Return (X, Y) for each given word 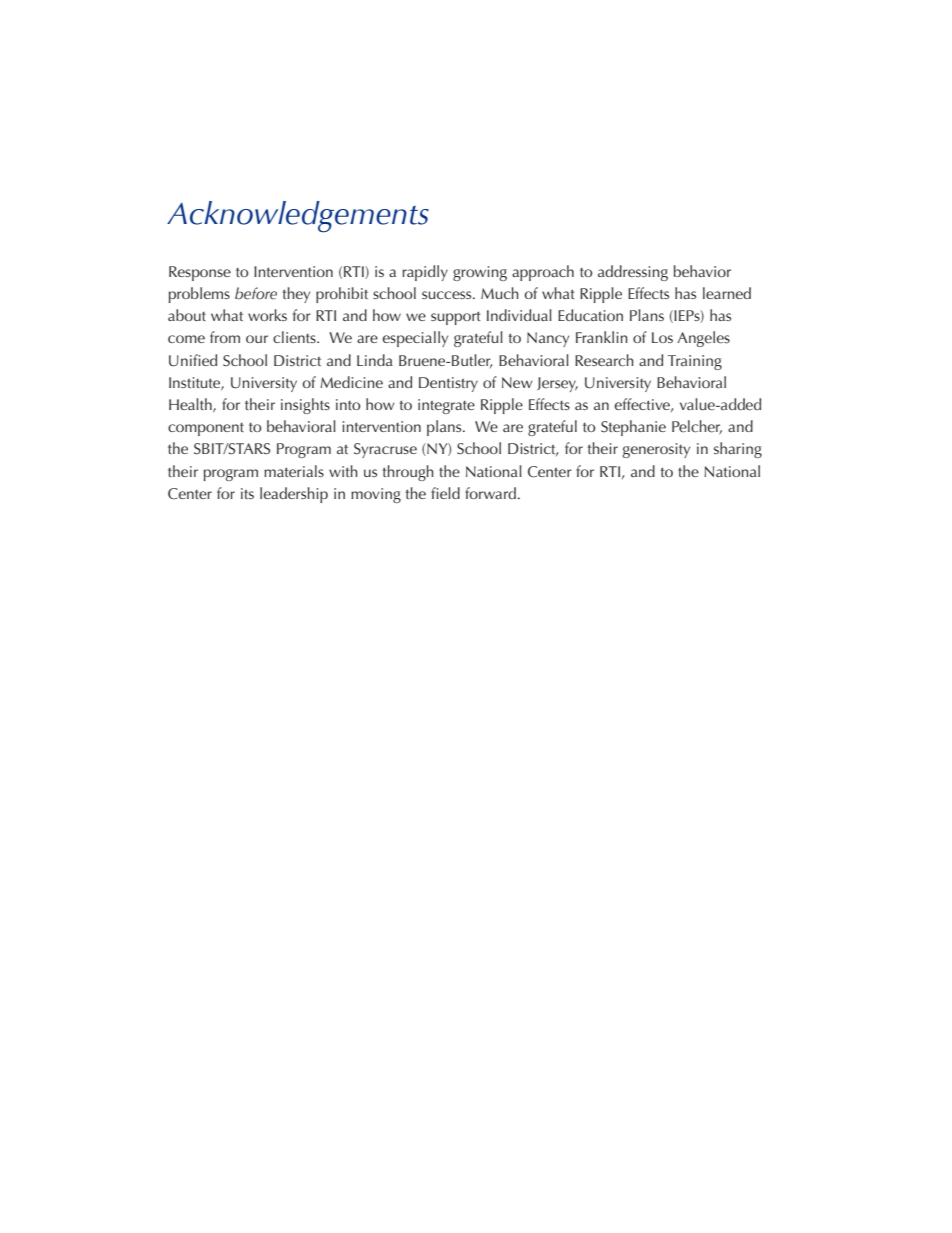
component (206, 429)
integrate (446, 406)
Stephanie (633, 428)
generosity (656, 450)
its (247, 493)
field (445, 493)
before (256, 293)
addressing (633, 273)
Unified (193, 360)
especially (415, 339)
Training (695, 362)
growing (480, 273)
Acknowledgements (298, 217)
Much (500, 293)
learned (727, 293)
